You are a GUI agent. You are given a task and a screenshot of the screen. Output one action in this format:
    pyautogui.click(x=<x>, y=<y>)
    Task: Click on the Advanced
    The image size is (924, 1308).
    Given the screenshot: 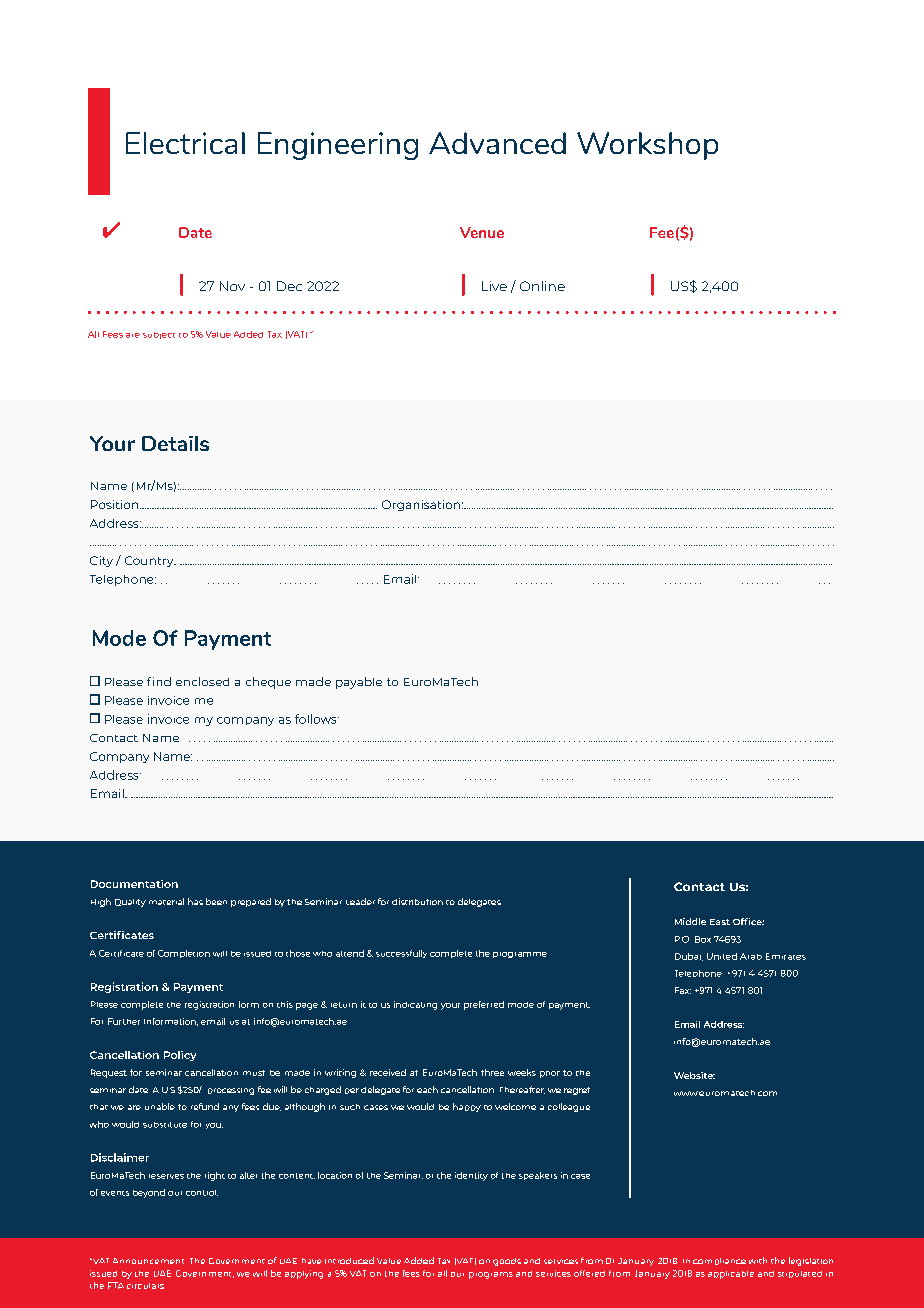 What is the action you would take?
    pyautogui.click(x=497, y=143)
